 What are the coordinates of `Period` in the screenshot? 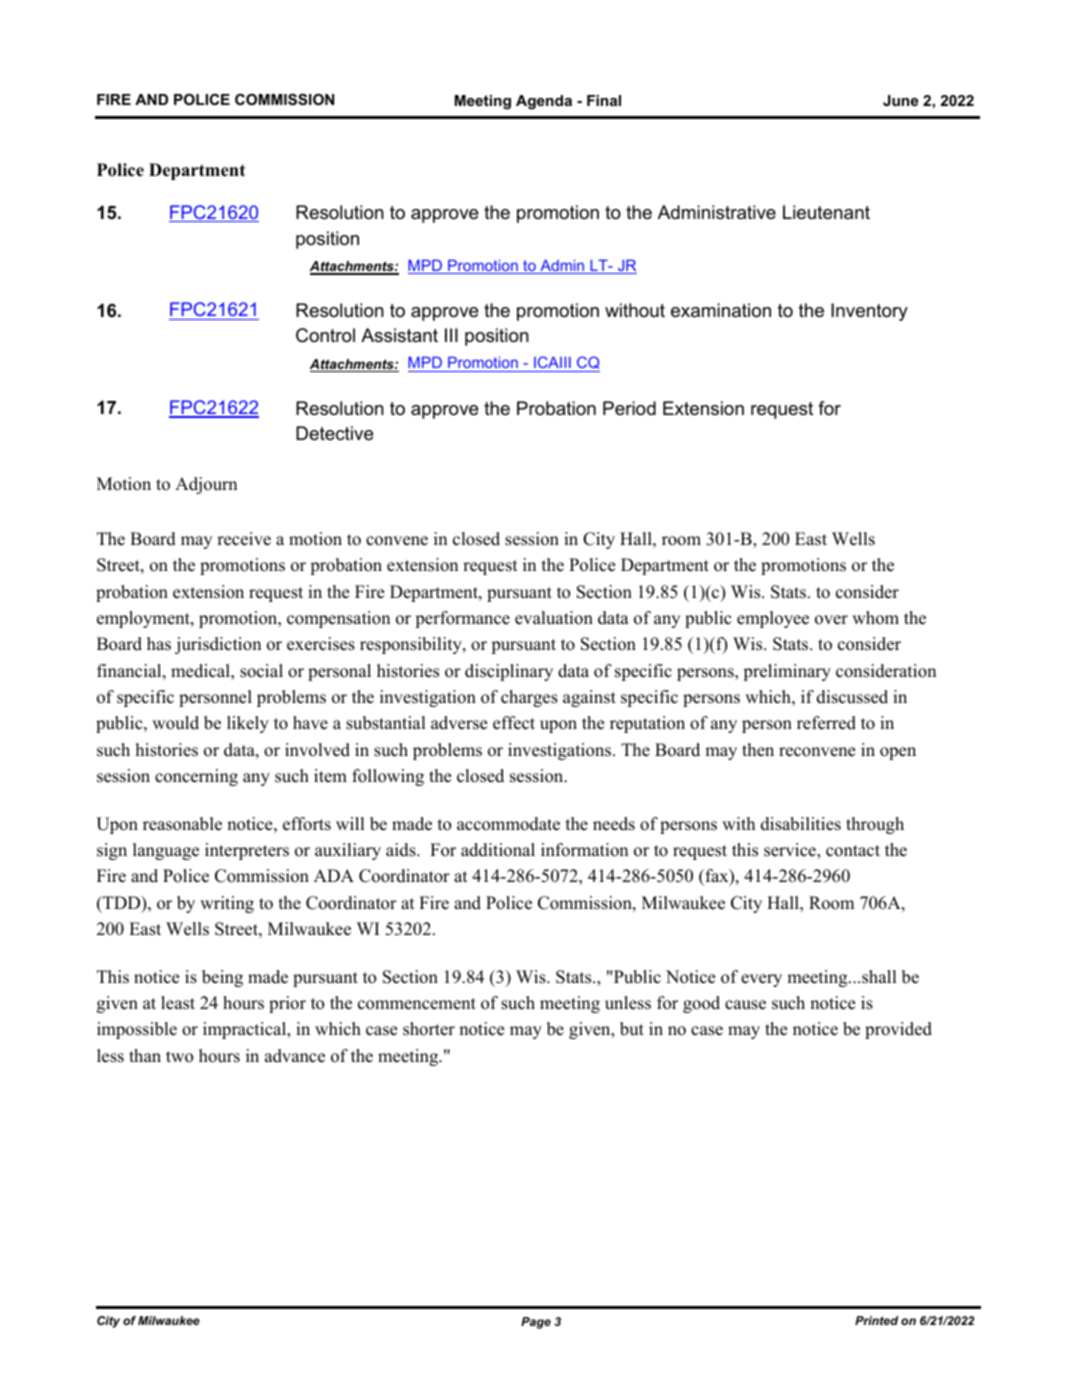 It's located at (629, 408).
